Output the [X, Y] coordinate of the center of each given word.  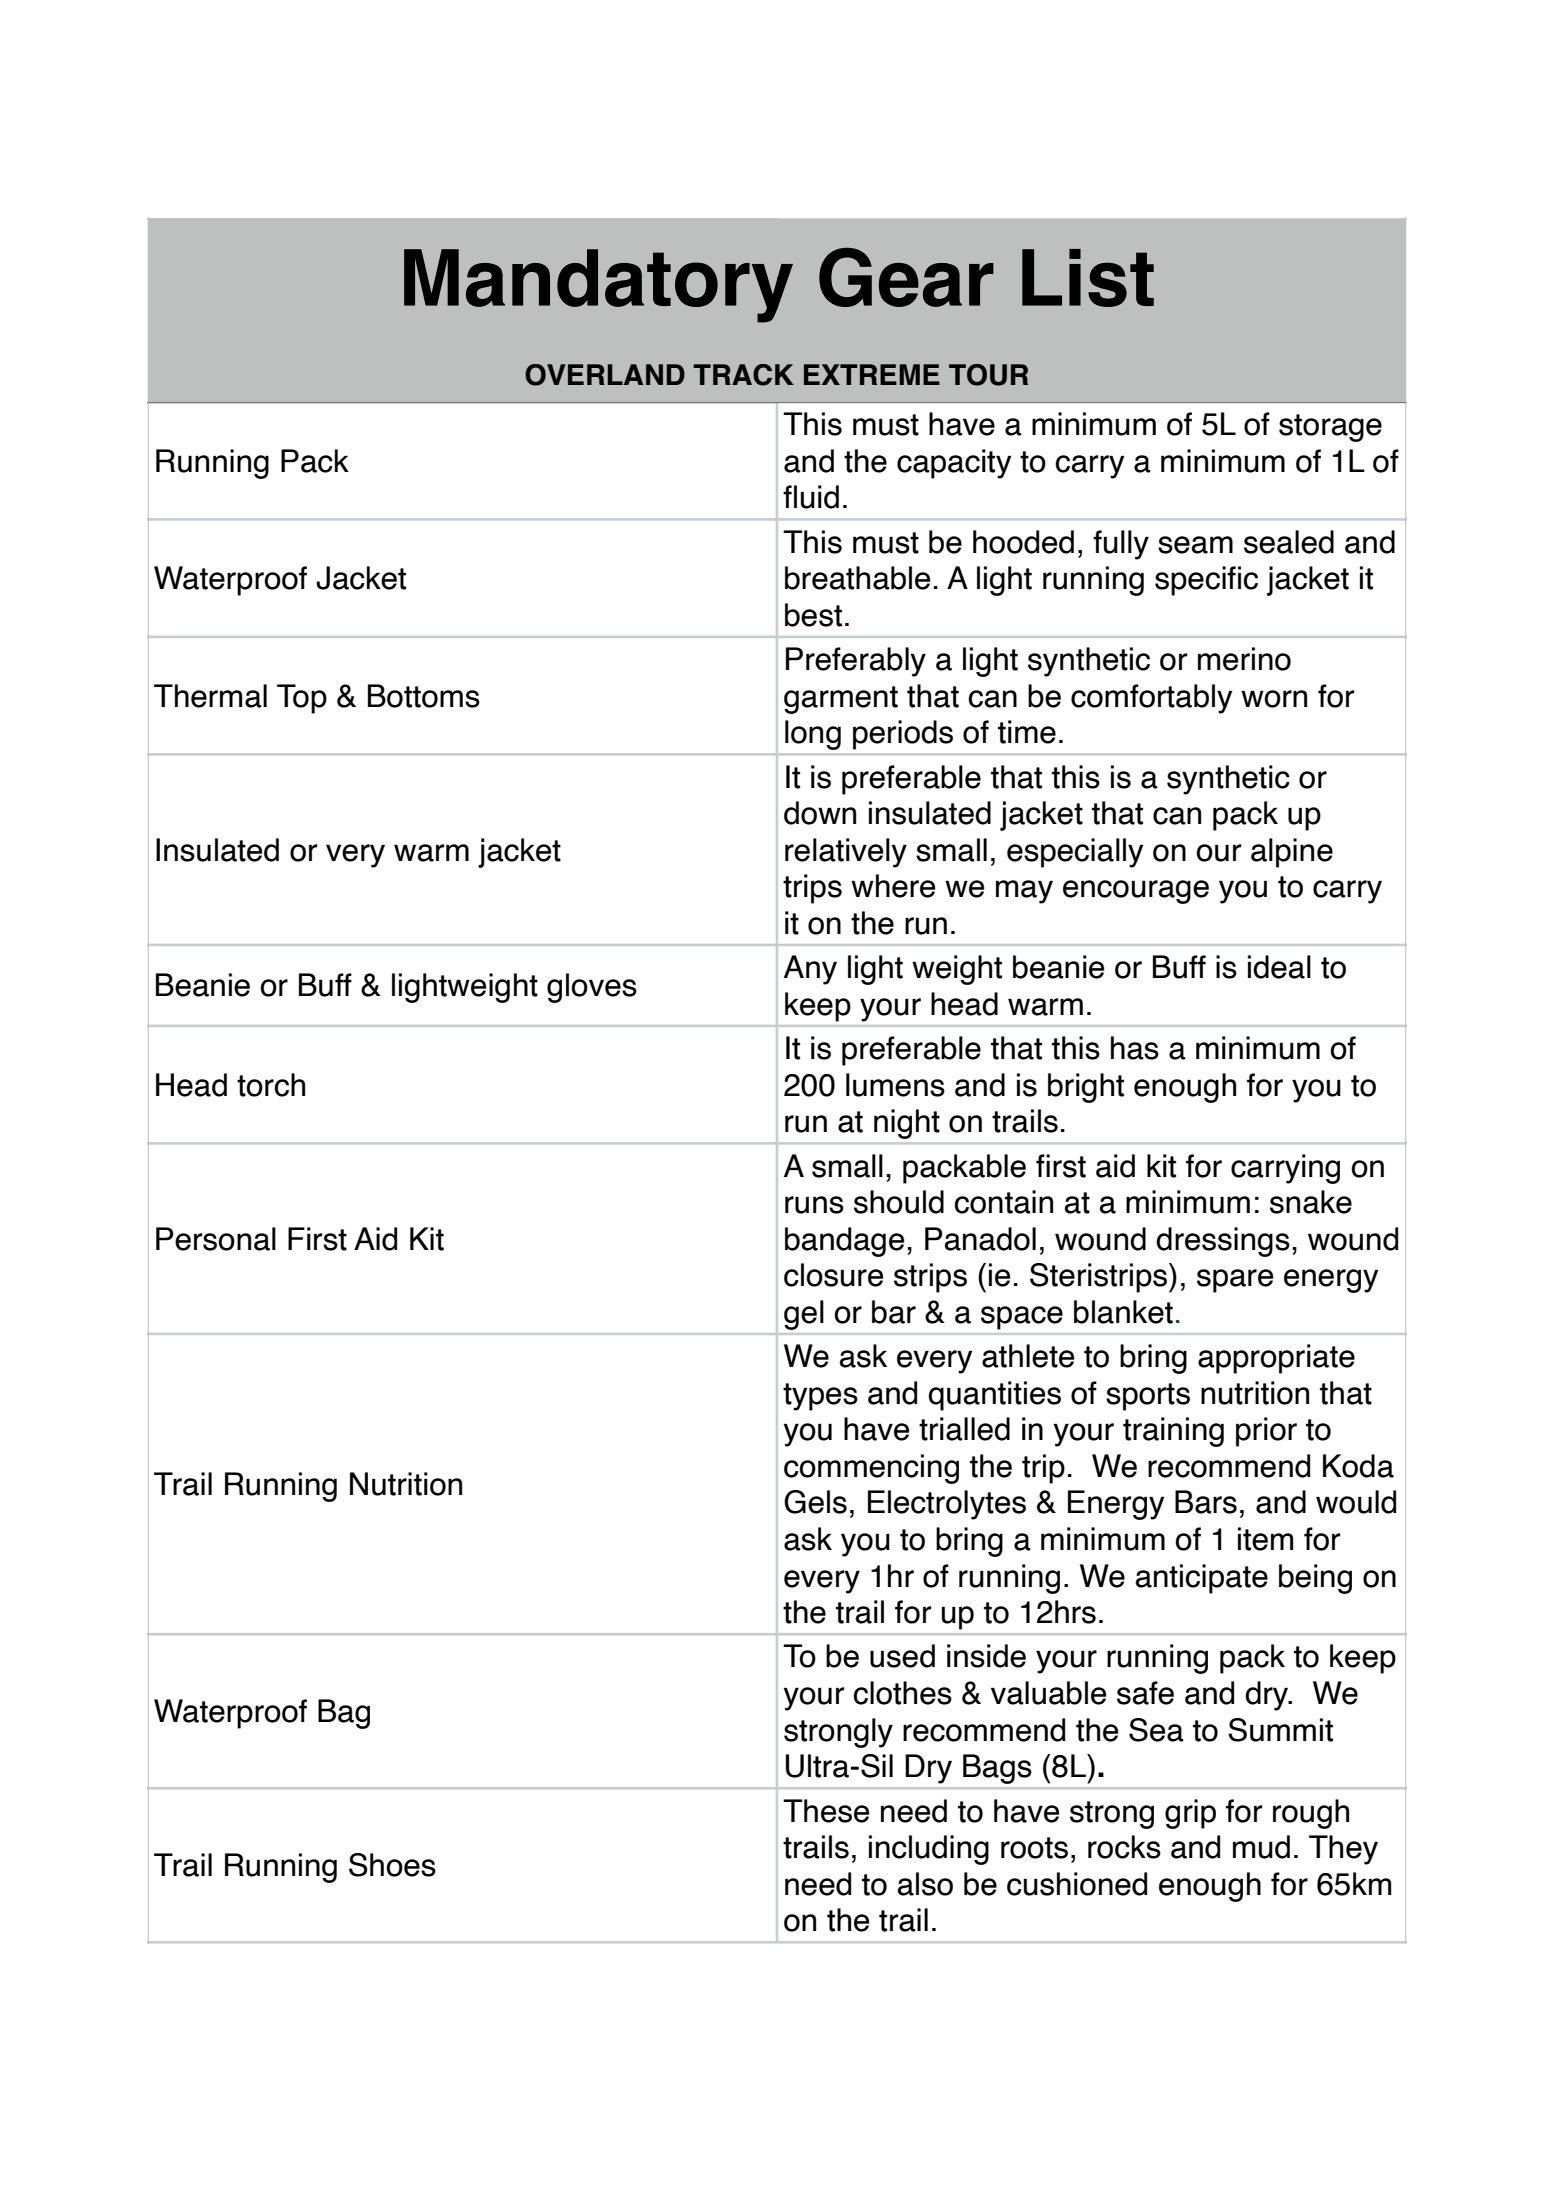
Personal [216, 1239]
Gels [815, 1502]
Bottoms [424, 696]
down [820, 813]
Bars [1206, 1502]
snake [1311, 1202]
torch [271, 1085]
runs [814, 1205]
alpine [1292, 853]
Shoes [392, 1865]
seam [1195, 545]
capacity [954, 464]
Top [302, 699]
